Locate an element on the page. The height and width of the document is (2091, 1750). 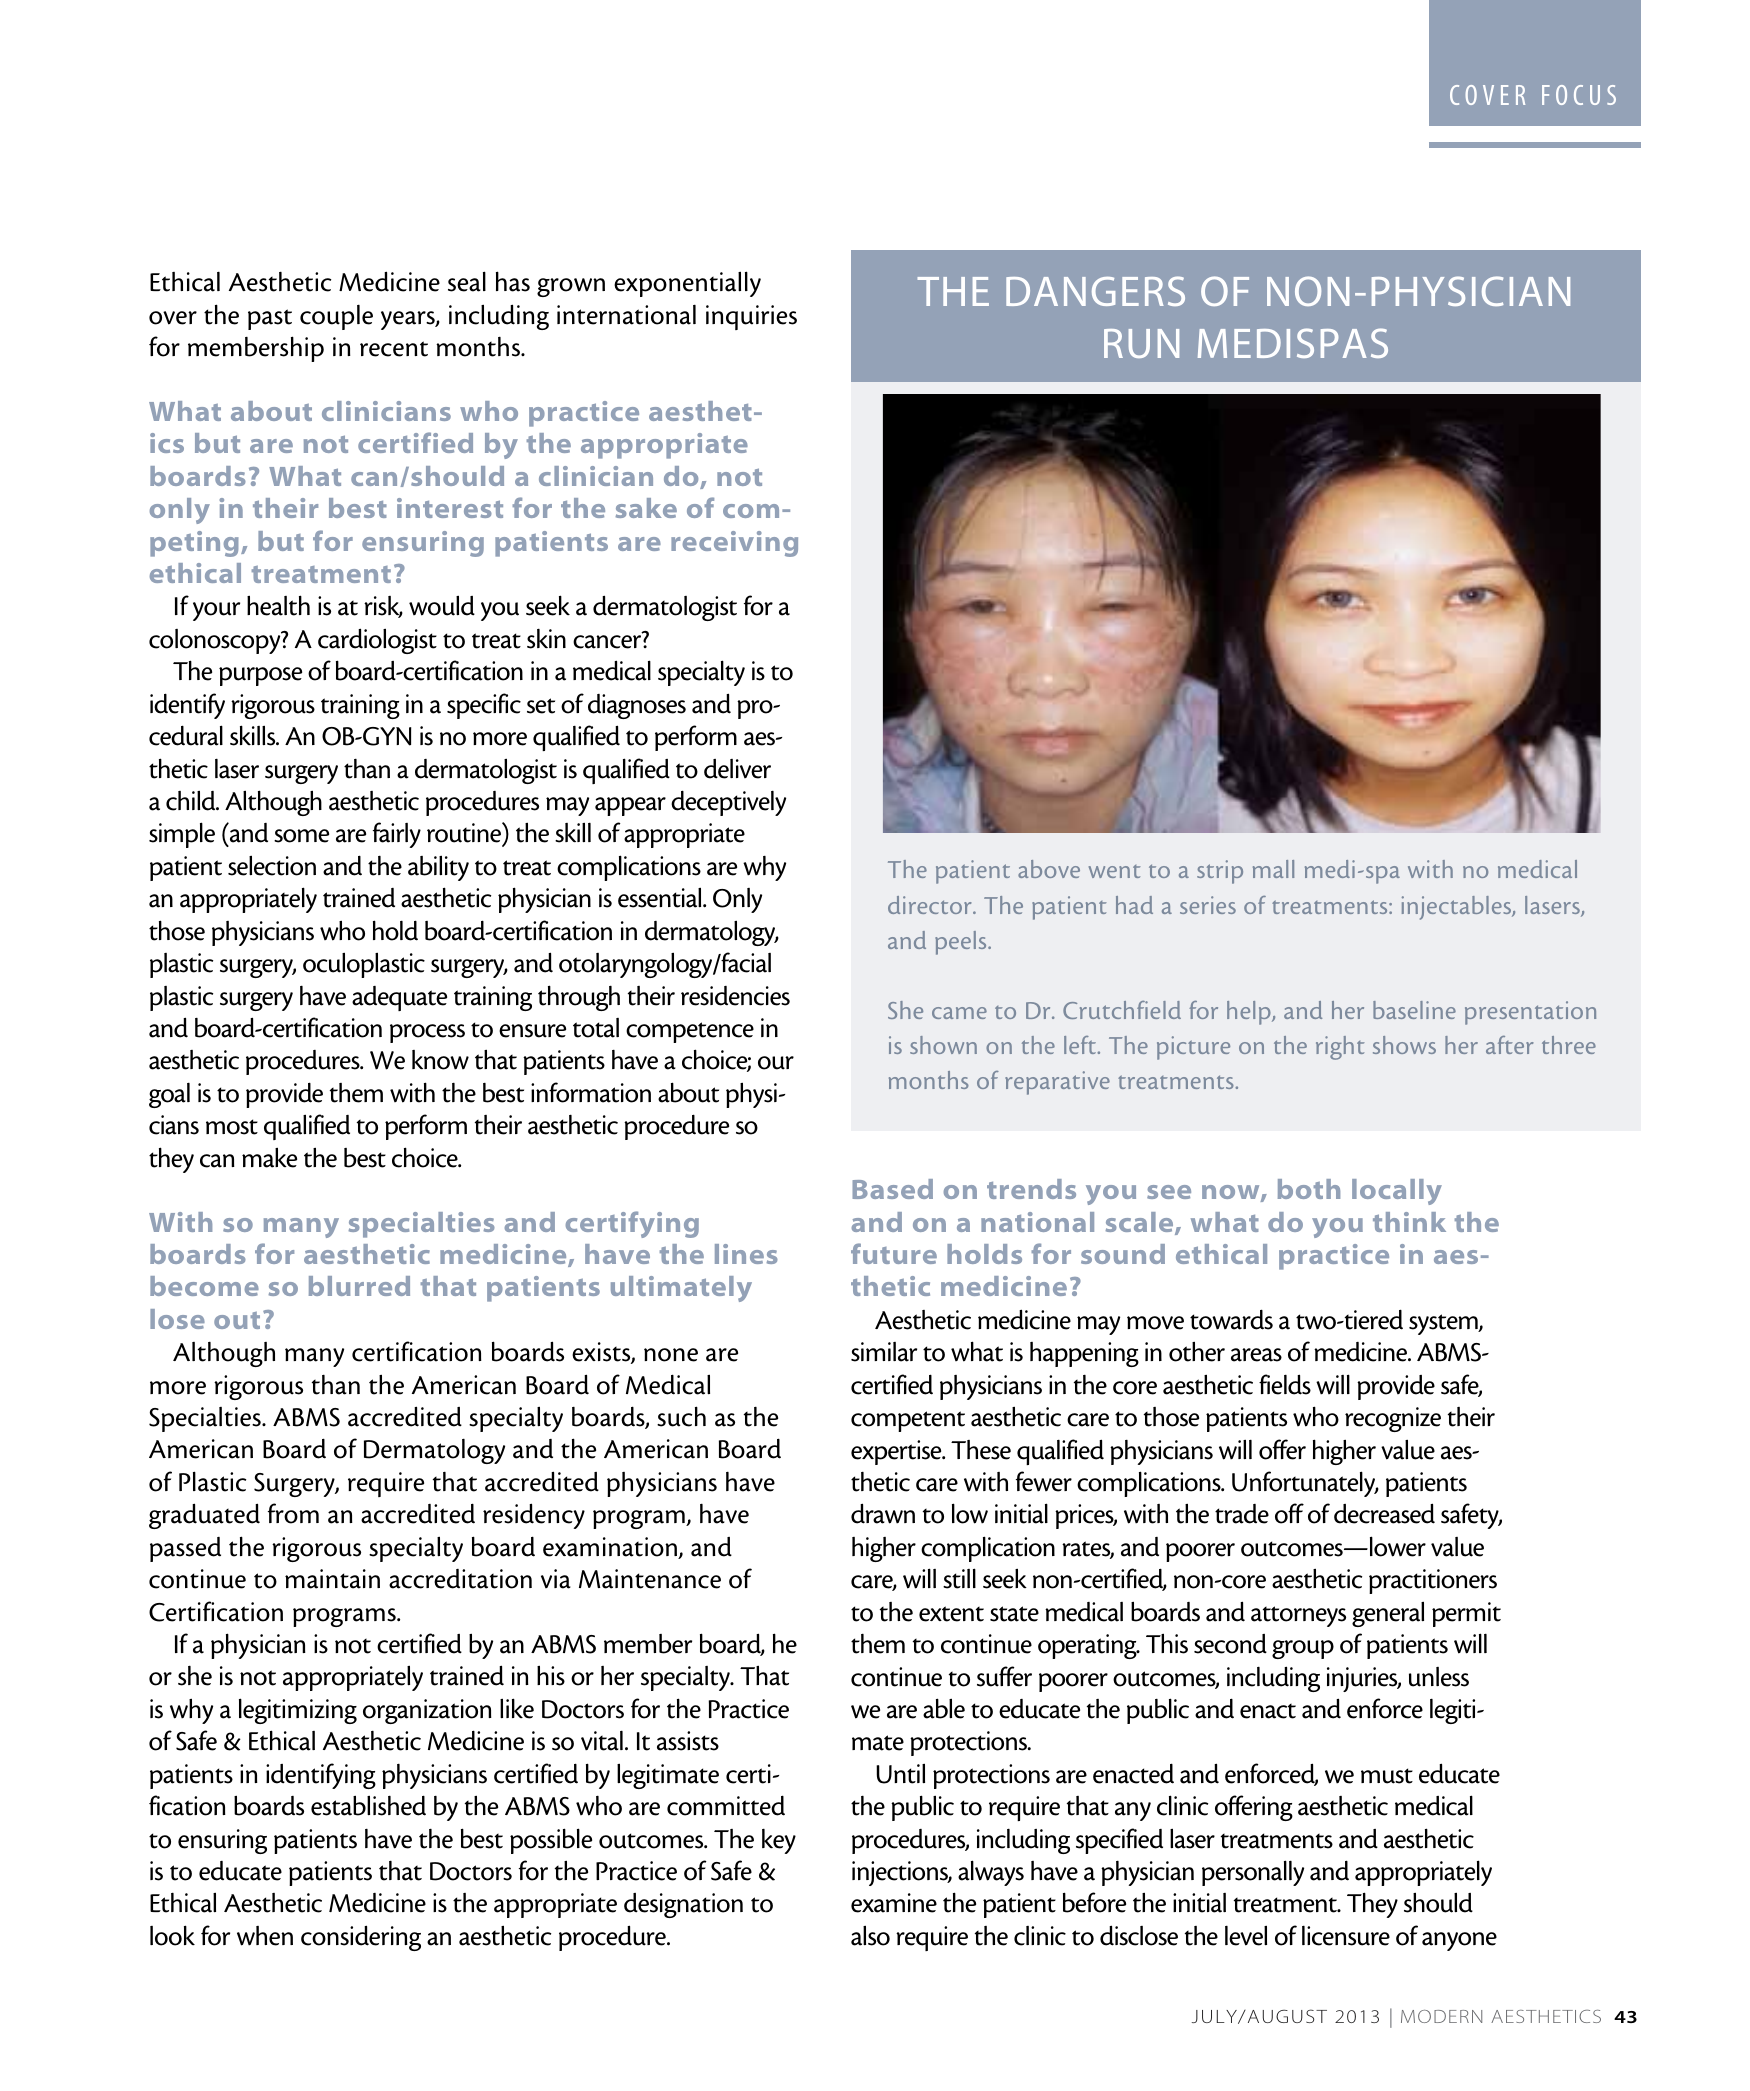
drawn is located at coordinates (883, 1513).
